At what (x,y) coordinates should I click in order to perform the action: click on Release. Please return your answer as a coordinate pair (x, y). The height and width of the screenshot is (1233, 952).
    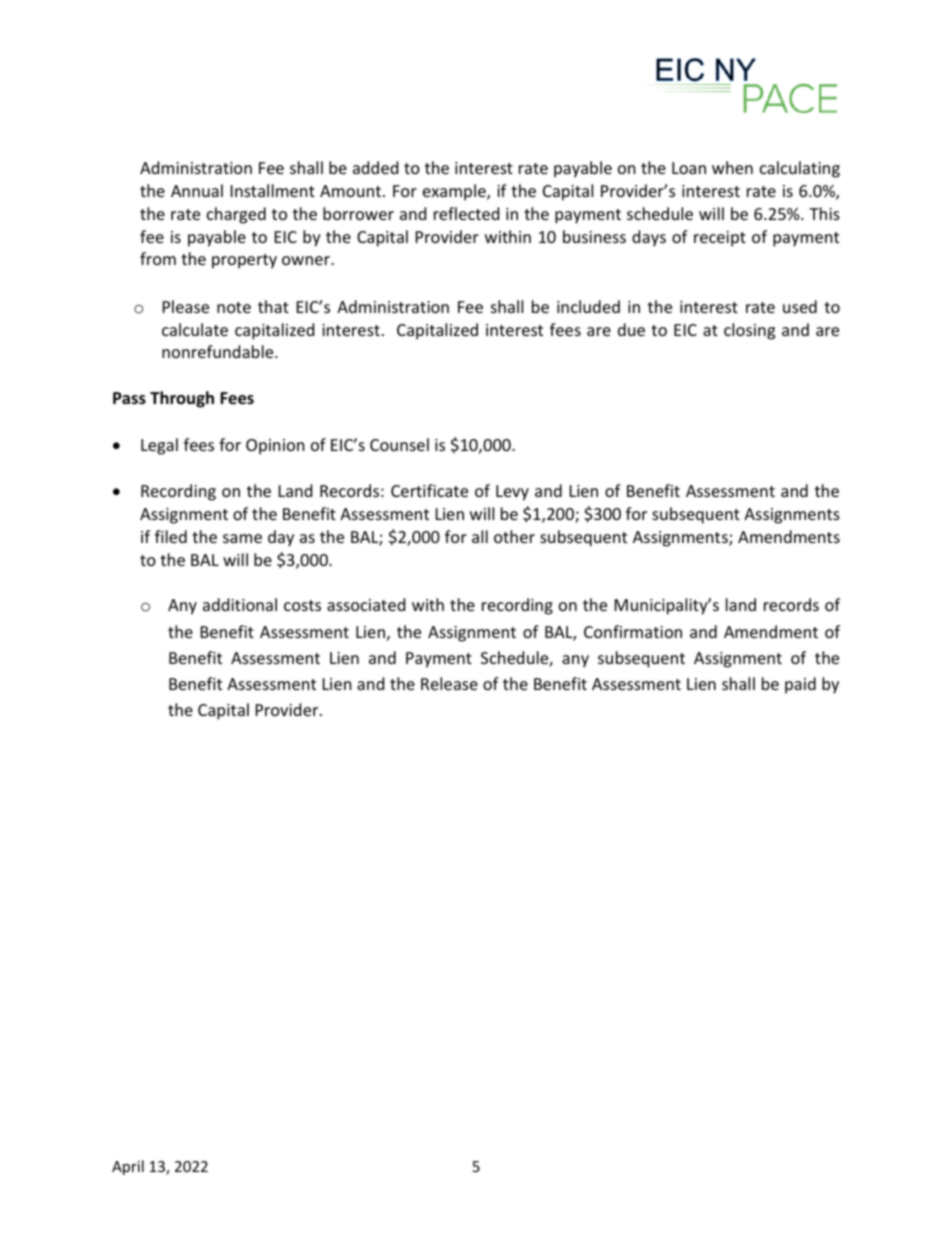
    Looking at the image, I should click on (449, 683).
